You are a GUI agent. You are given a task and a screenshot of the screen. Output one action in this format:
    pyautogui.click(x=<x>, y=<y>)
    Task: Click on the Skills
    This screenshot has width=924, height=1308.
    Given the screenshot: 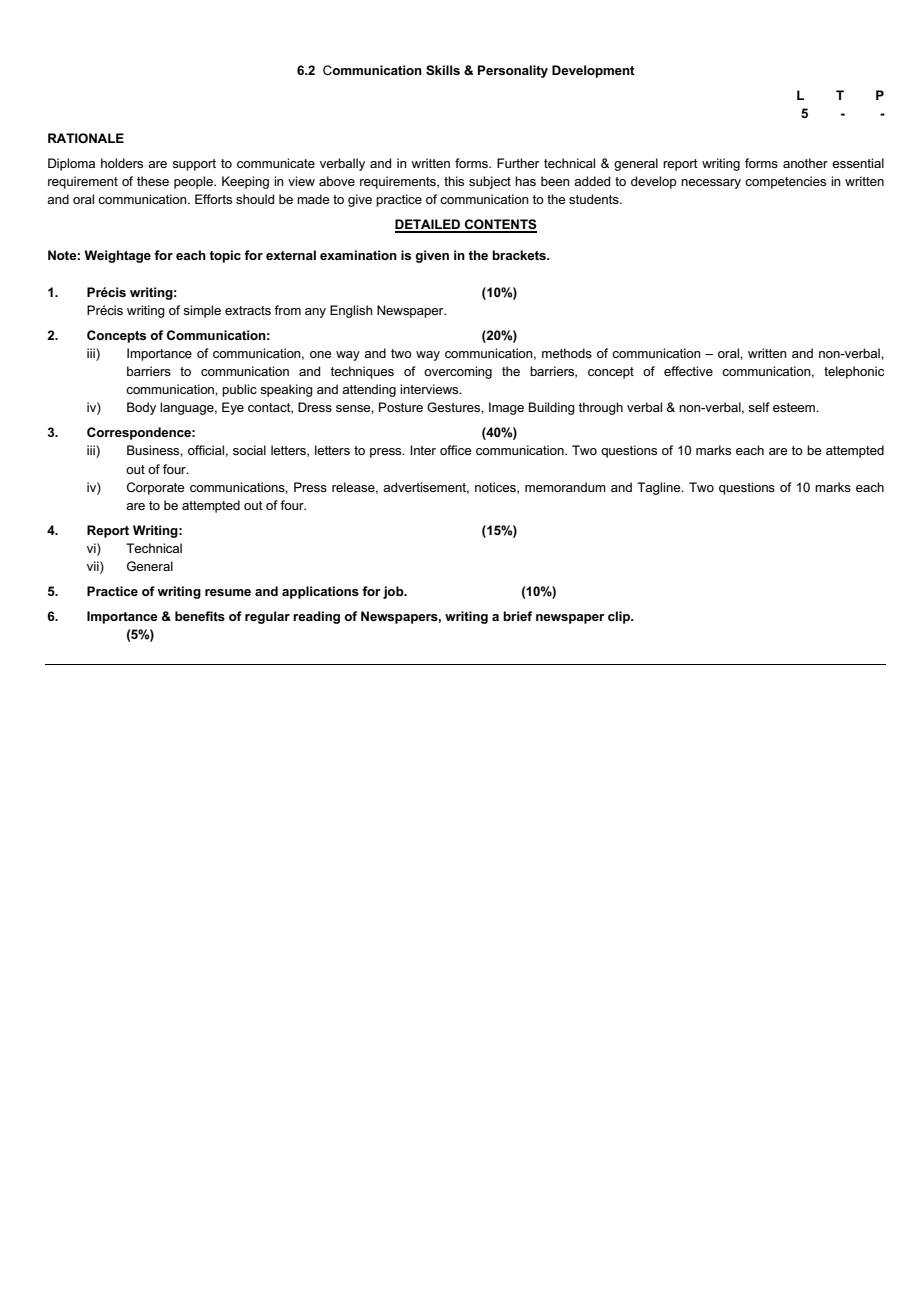 What is the action you would take?
    pyautogui.click(x=443, y=70)
